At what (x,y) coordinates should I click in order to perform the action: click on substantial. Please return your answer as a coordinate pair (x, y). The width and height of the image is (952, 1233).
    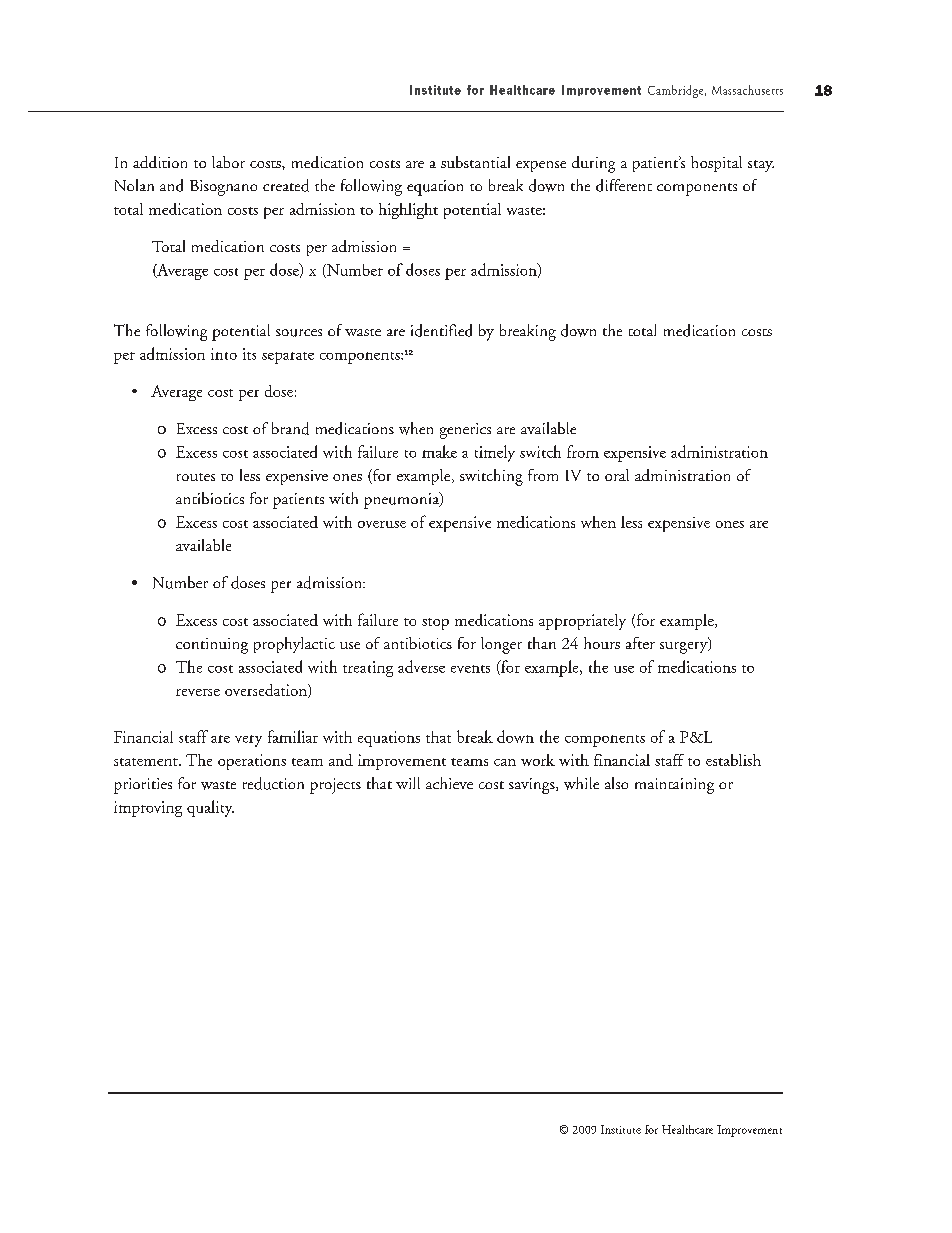
    Looking at the image, I should click on (475, 162).
